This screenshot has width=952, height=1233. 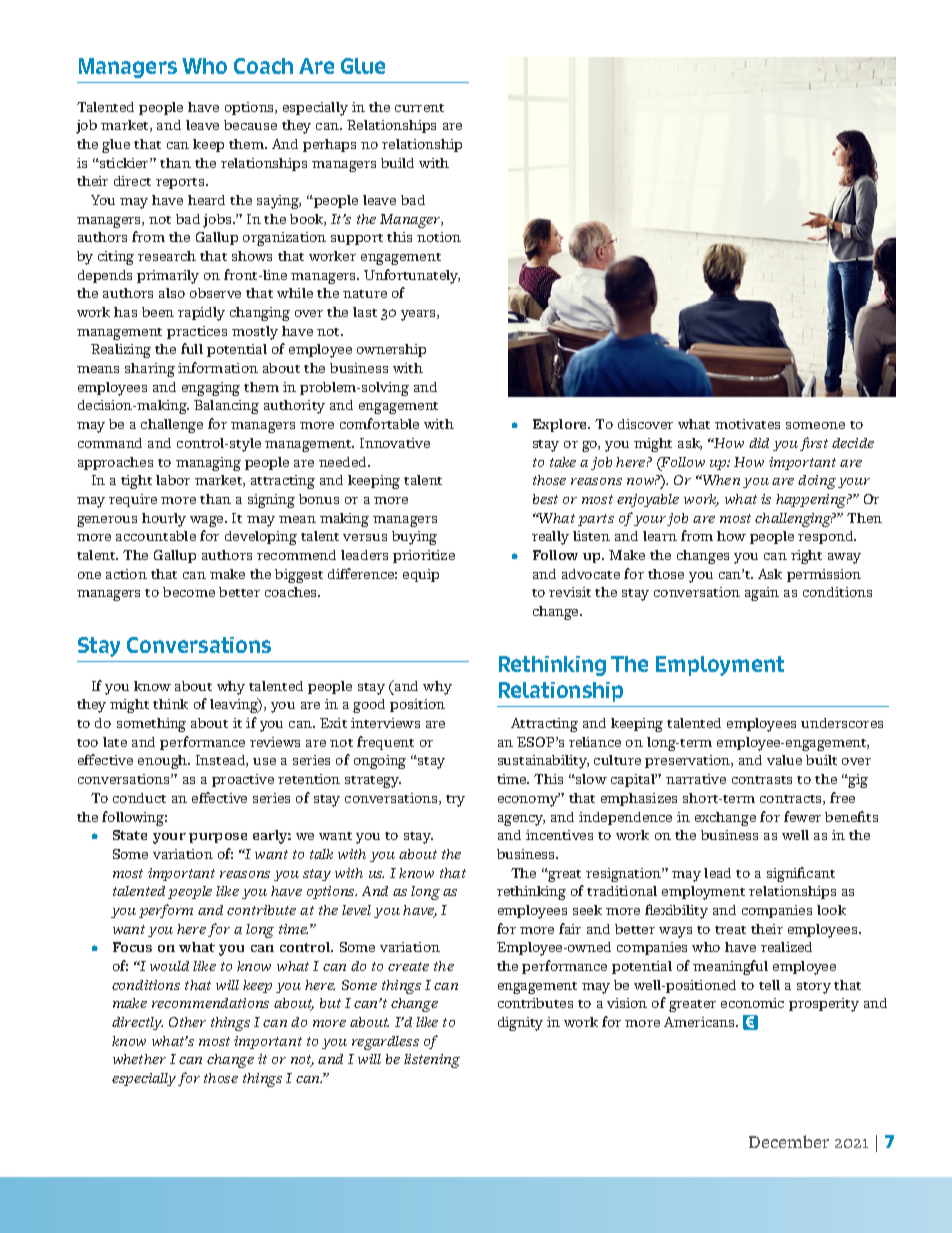 What do you see at coordinates (762, 780) in the screenshot?
I see `contrasts` at bounding box center [762, 780].
